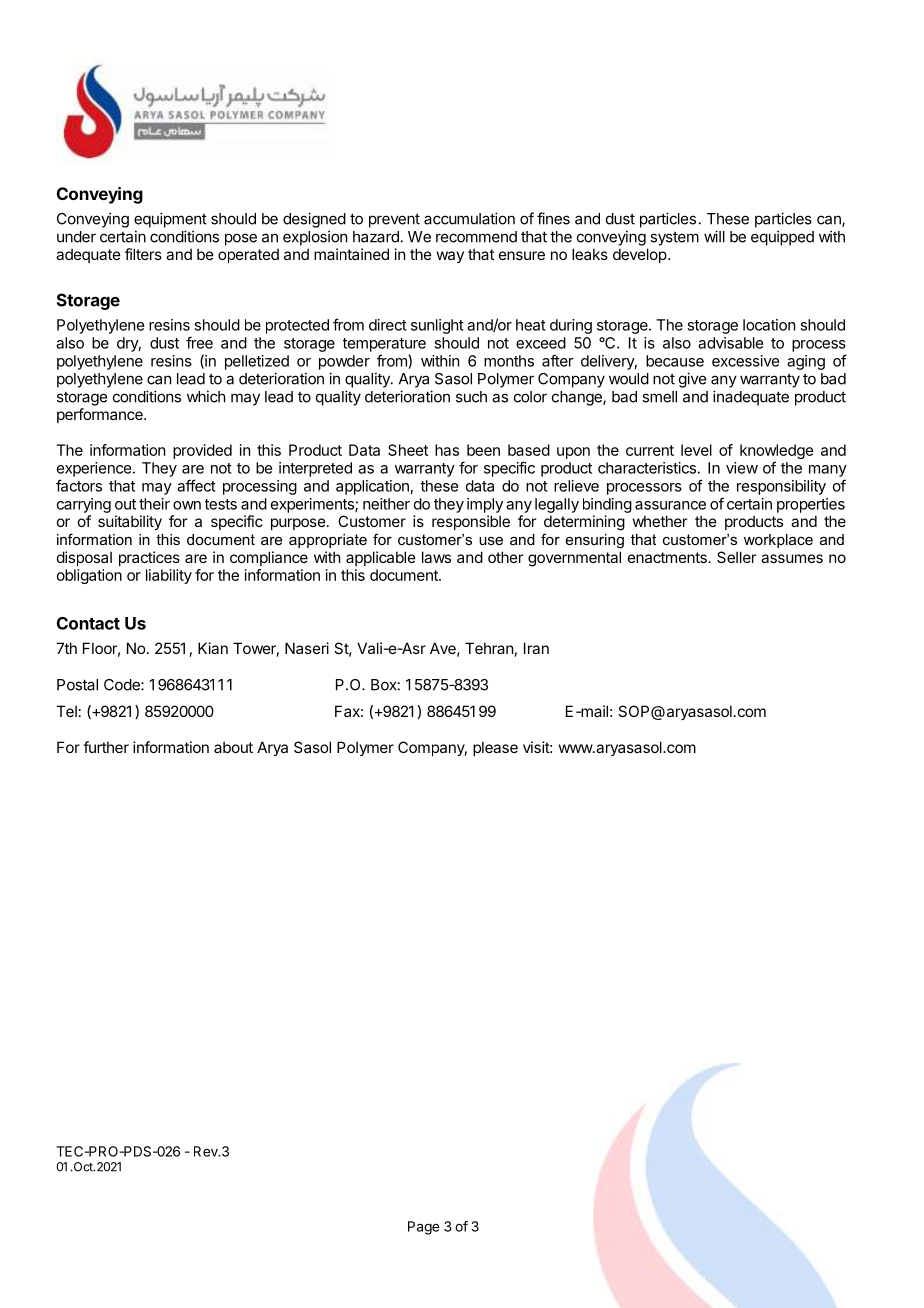 This document has height=1308, width=924. I want to click on about, so click(233, 747).
